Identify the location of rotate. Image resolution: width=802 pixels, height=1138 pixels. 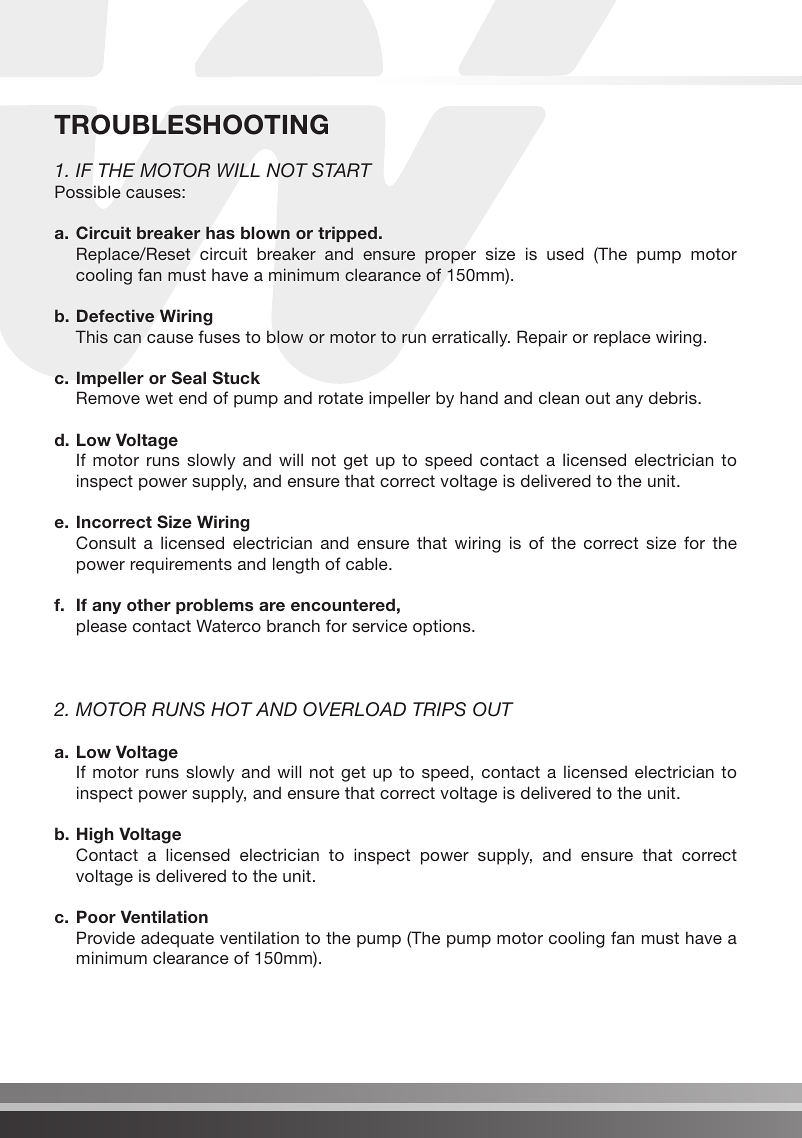
(341, 398).
